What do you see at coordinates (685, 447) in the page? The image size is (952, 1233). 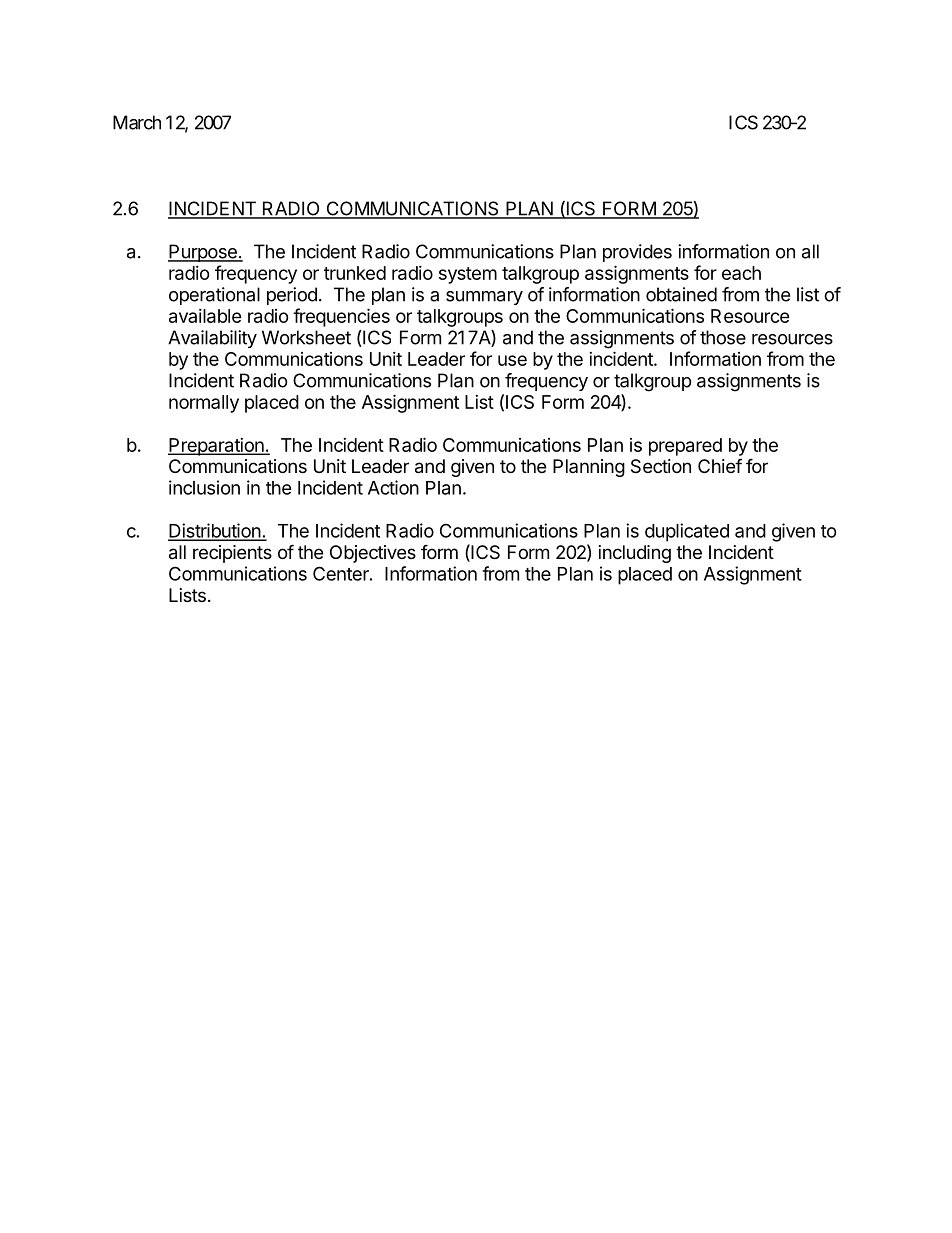 I see `prepared` at bounding box center [685, 447].
